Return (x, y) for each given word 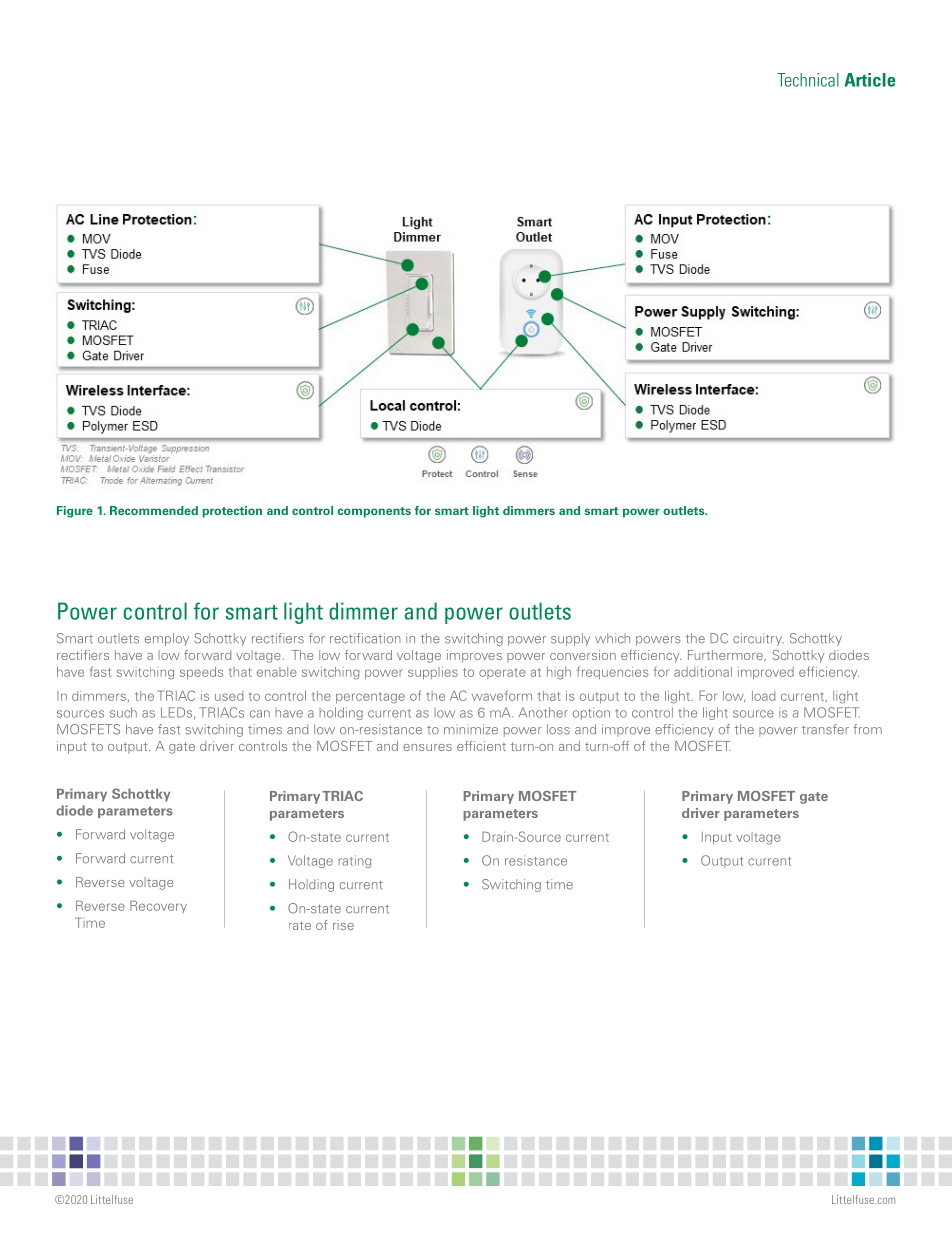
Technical (808, 80)
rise (343, 925)
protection (232, 512)
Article (869, 80)
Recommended (154, 510)
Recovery (158, 906)
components (374, 512)
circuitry (758, 639)
